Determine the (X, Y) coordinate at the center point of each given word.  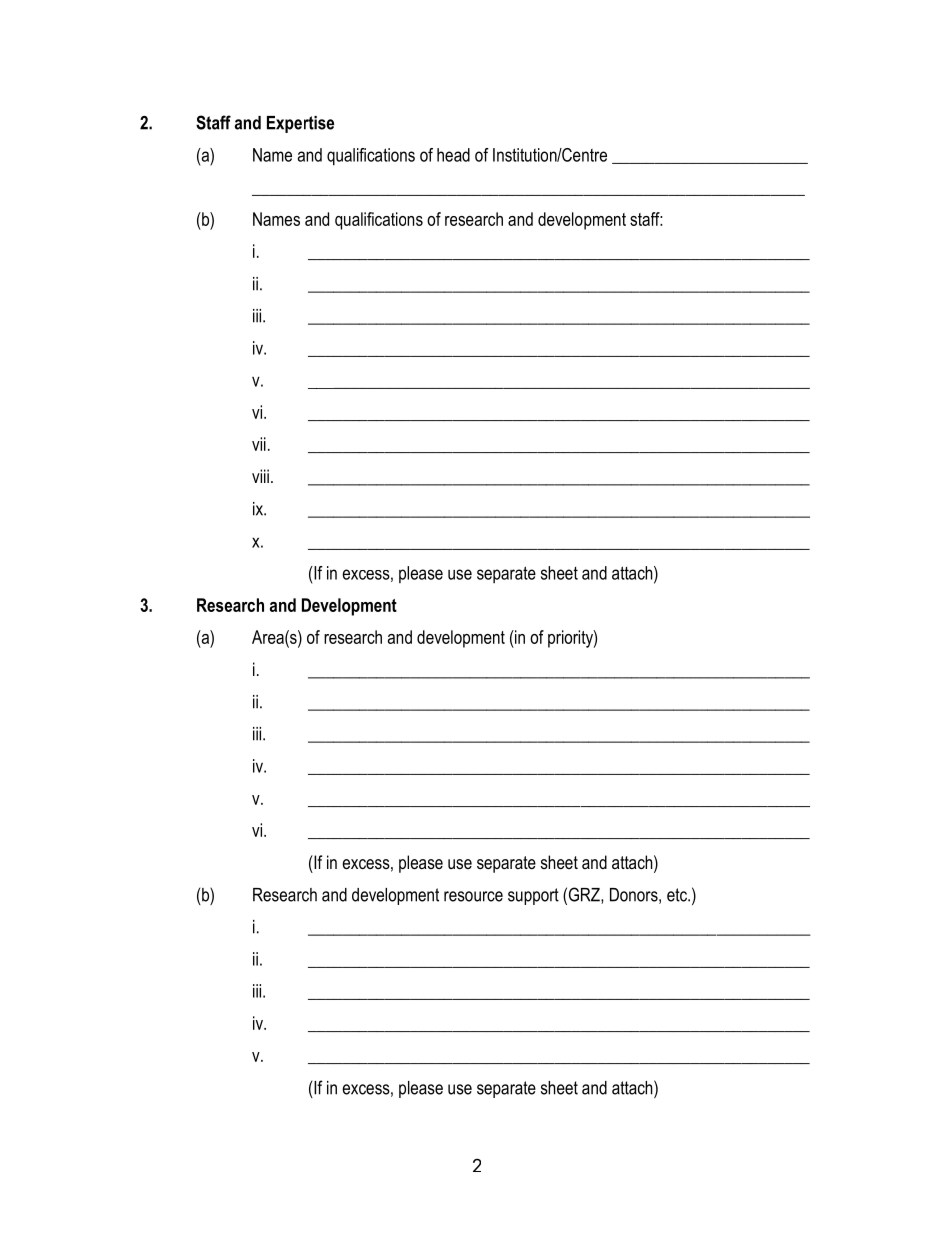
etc (678, 895)
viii (260, 476)
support (533, 896)
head (453, 155)
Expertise (300, 124)
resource (473, 896)
